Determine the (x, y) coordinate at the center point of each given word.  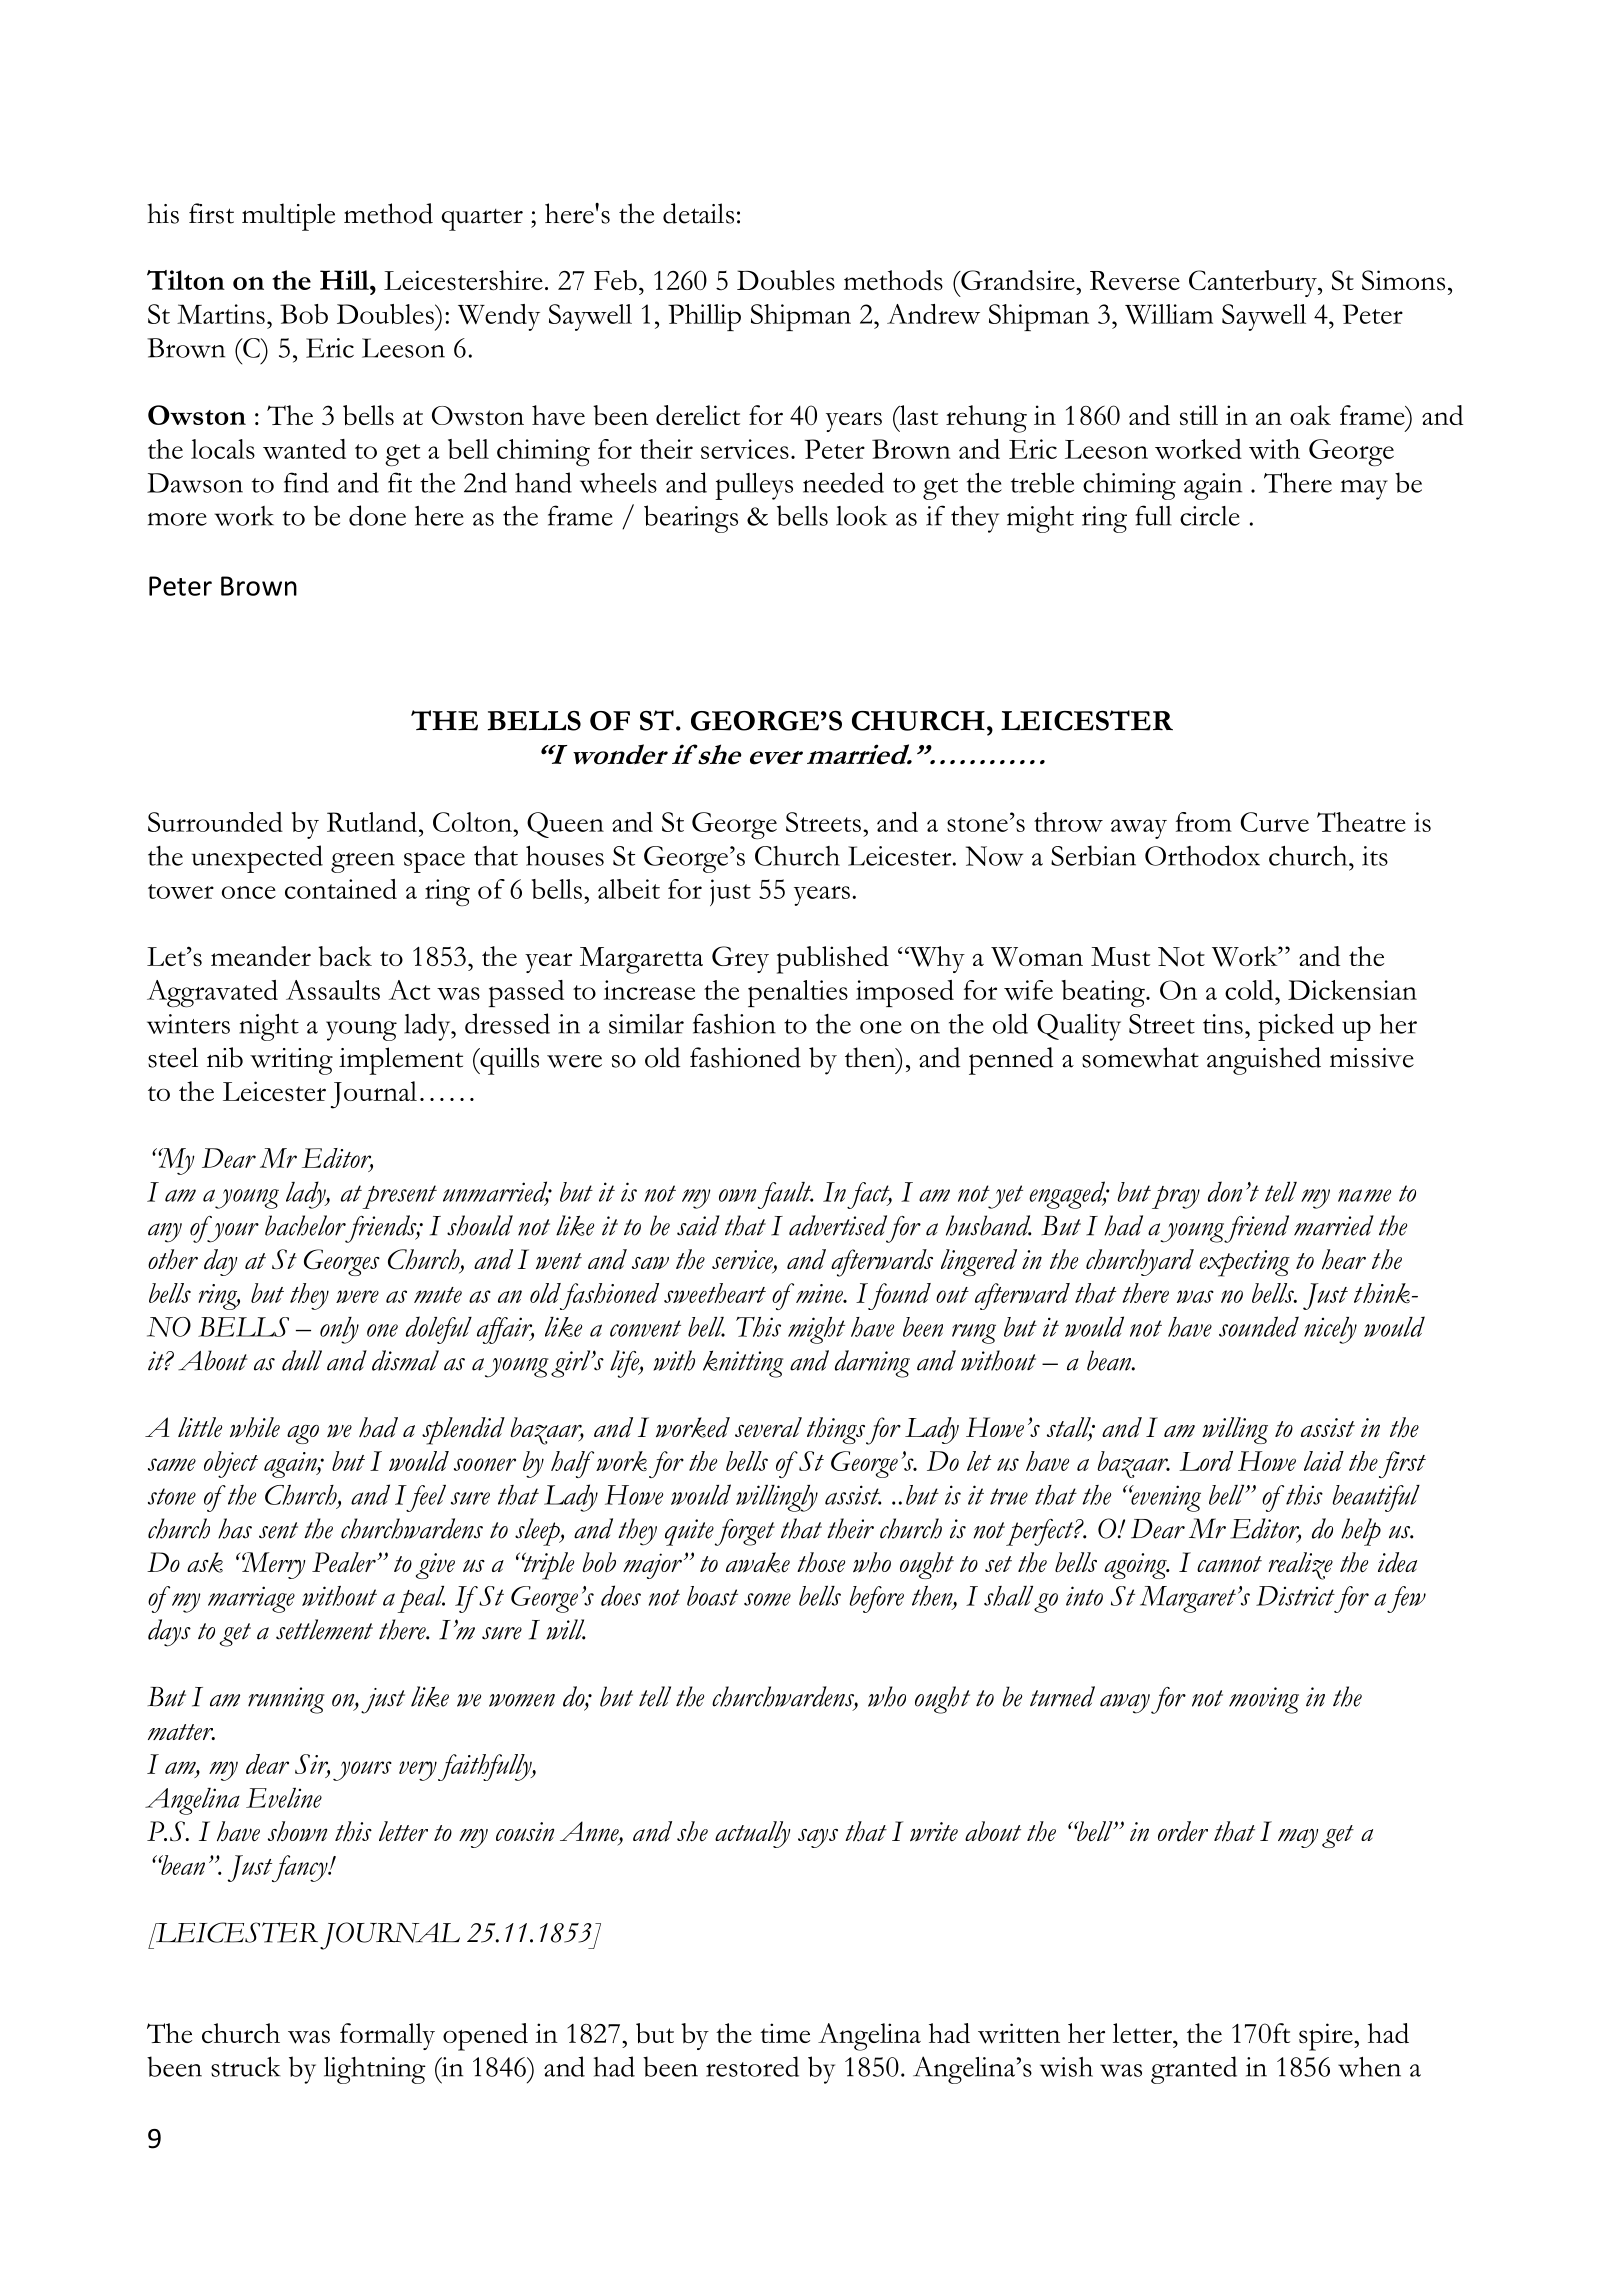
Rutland (372, 822)
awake (758, 1562)
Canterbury (1254, 283)
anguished (1264, 1061)
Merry (272, 1565)
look (862, 515)
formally (387, 2036)
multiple (288, 217)
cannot (1229, 1564)
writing (291, 1061)
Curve (1275, 822)
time (785, 2033)
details (698, 213)
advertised (838, 1225)
